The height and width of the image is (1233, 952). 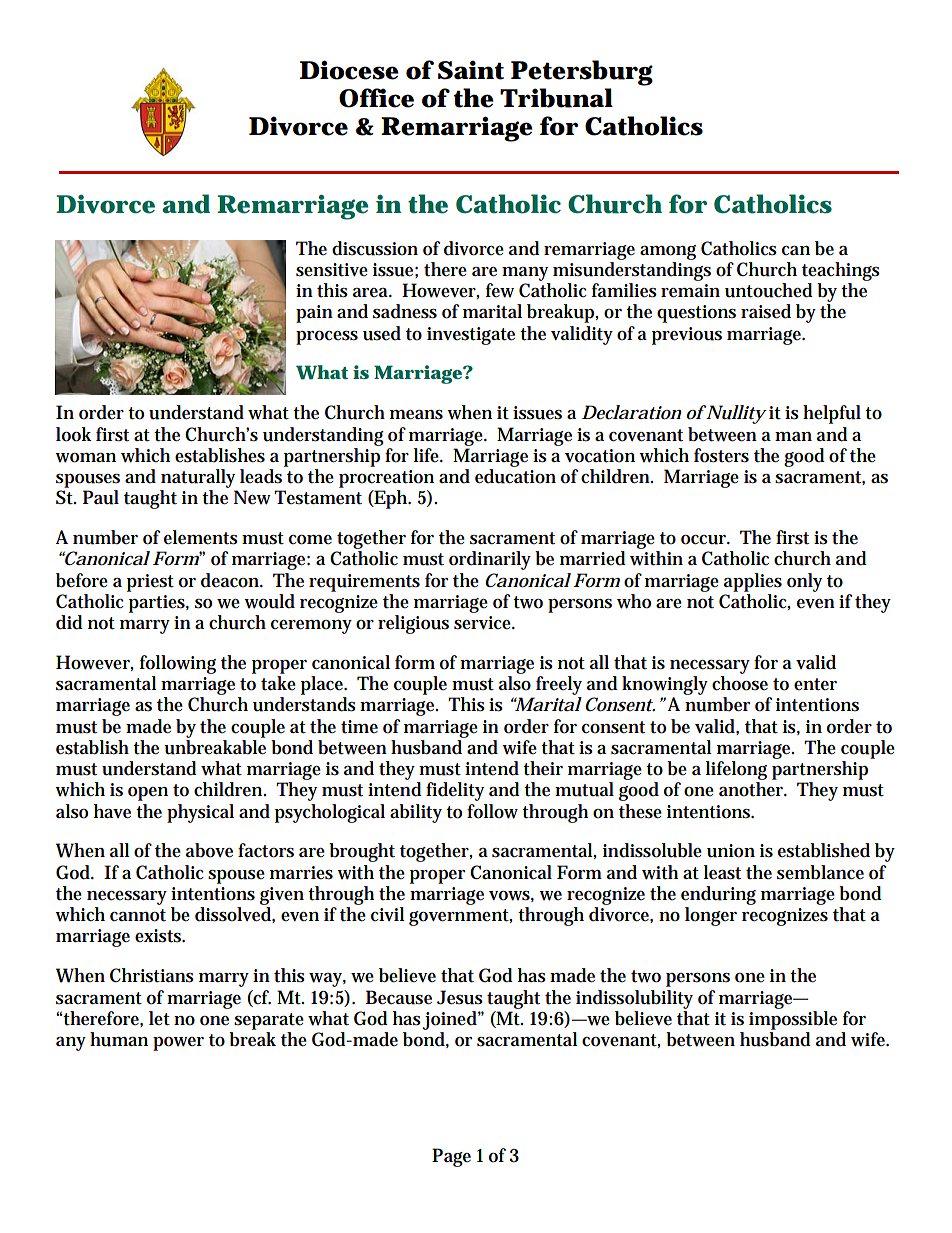 What do you see at coordinates (178, 1044) in the image?
I see `power` at bounding box center [178, 1044].
